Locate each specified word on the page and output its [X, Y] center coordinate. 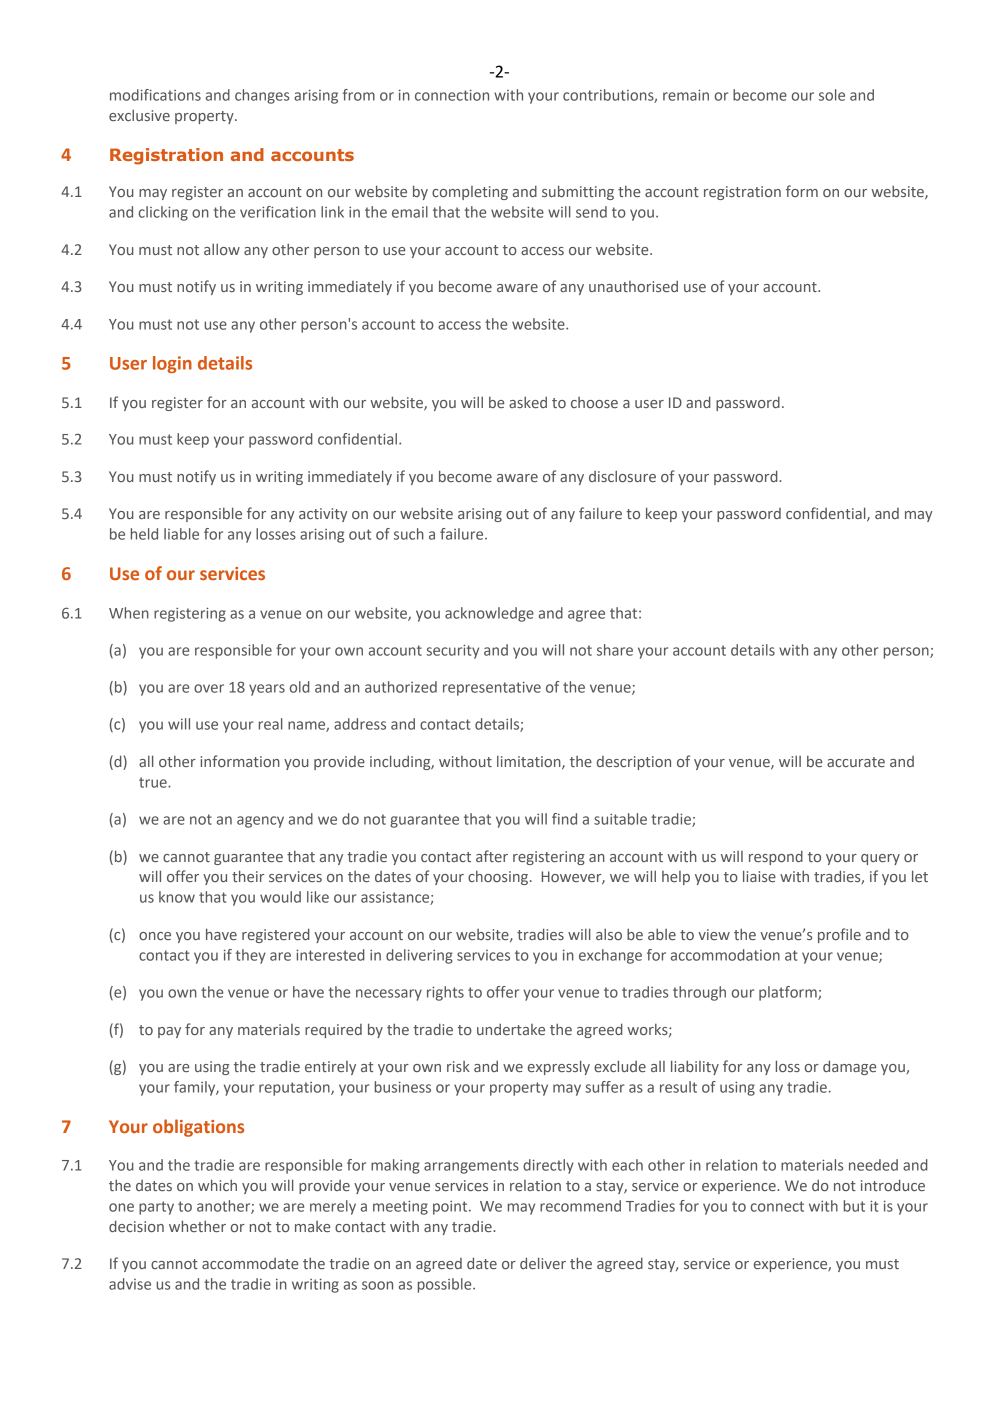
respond [776, 857]
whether [197, 1226]
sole [832, 95]
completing [470, 193]
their [248, 876]
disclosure [622, 476]
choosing [499, 877]
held [144, 534]
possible [446, 1285]
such [409, 534]
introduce [893, 1185]
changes [262, 96]
